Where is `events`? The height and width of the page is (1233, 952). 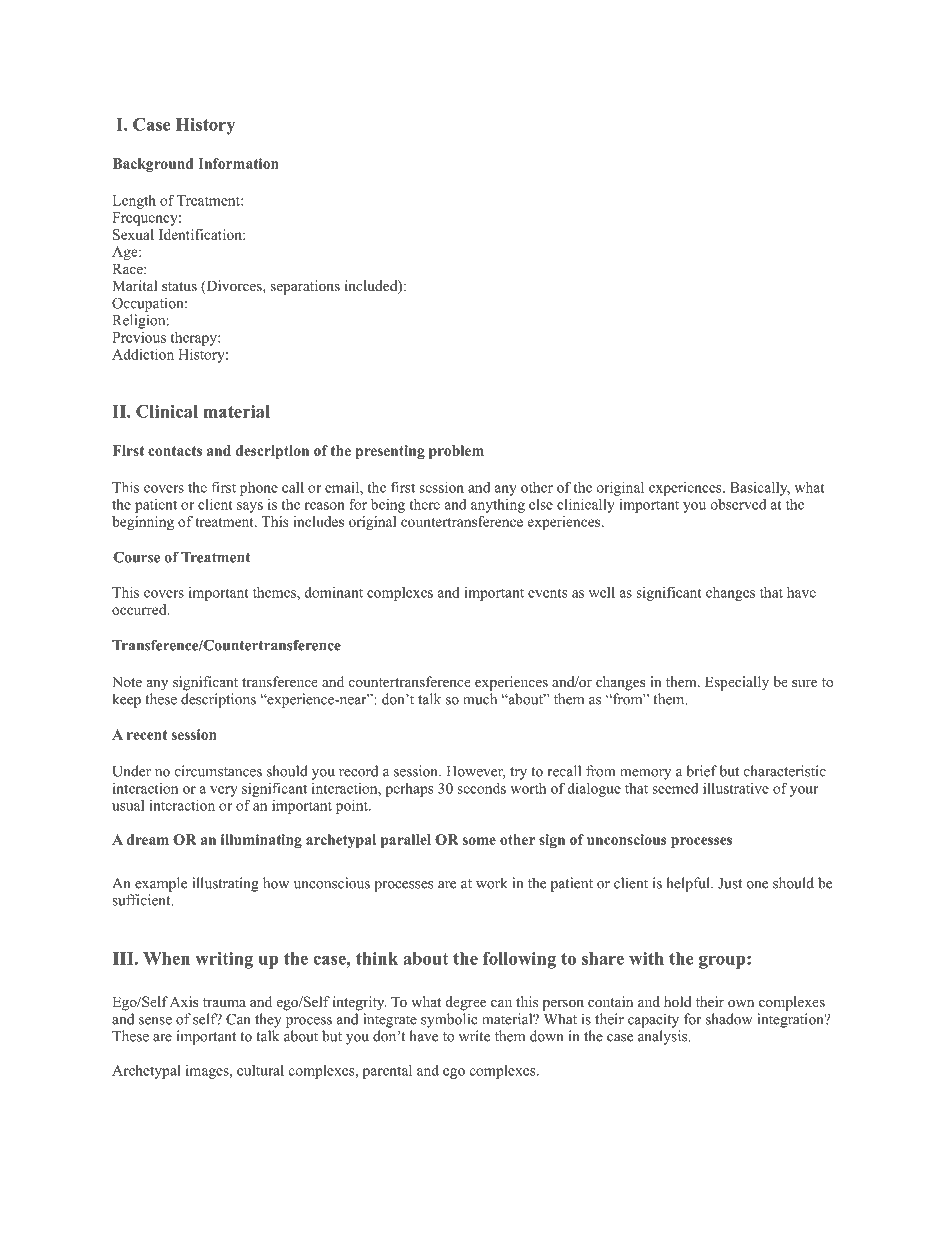
events is located at coordinates (548, 593).
